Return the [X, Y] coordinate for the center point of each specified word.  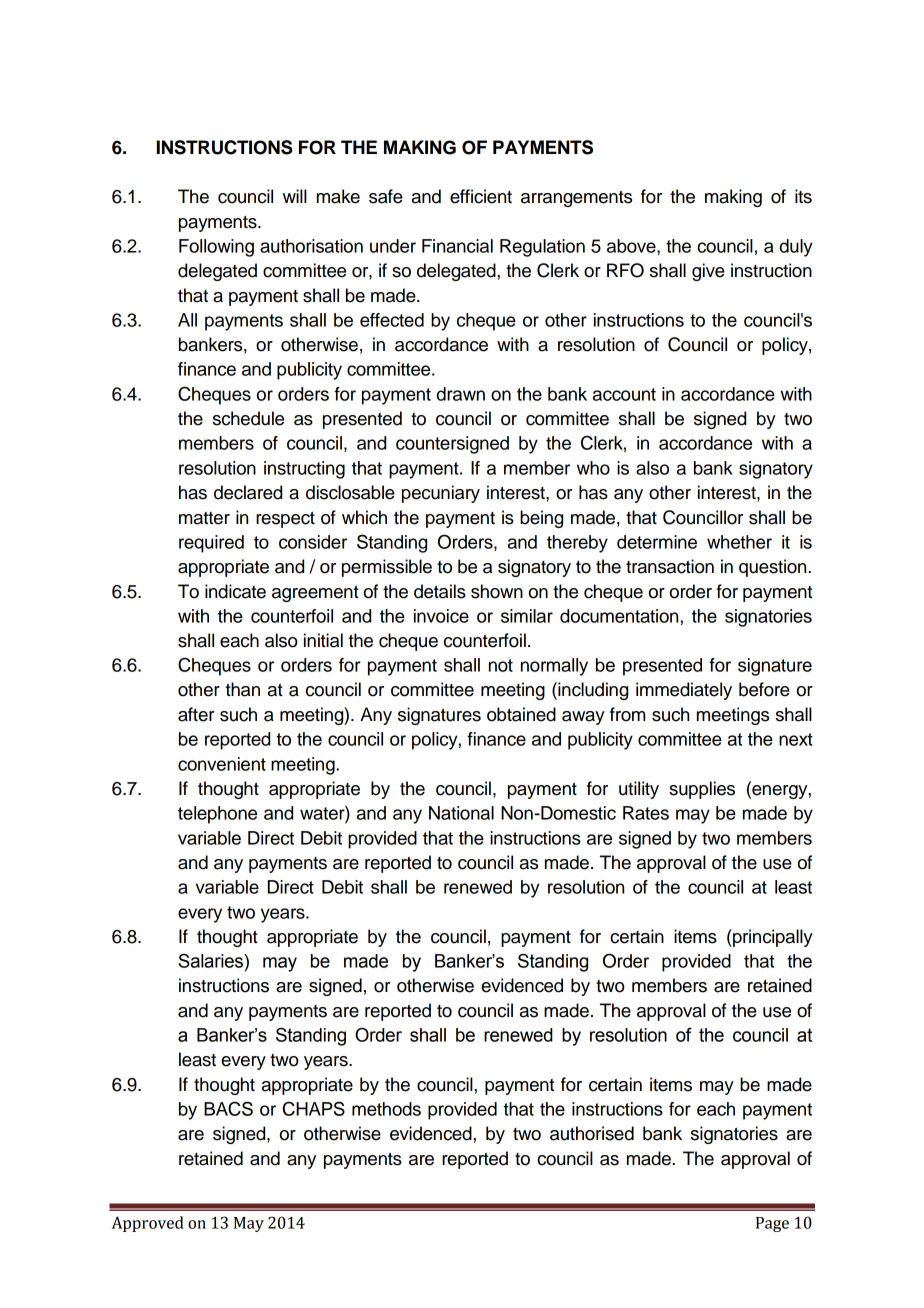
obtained [521, 714]
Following [216, 248]
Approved [148, 1224]
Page [772, 1224]
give [708, 272]
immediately [684, 691]
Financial [457, 246]
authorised [592, 1133]
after [196, 714]
